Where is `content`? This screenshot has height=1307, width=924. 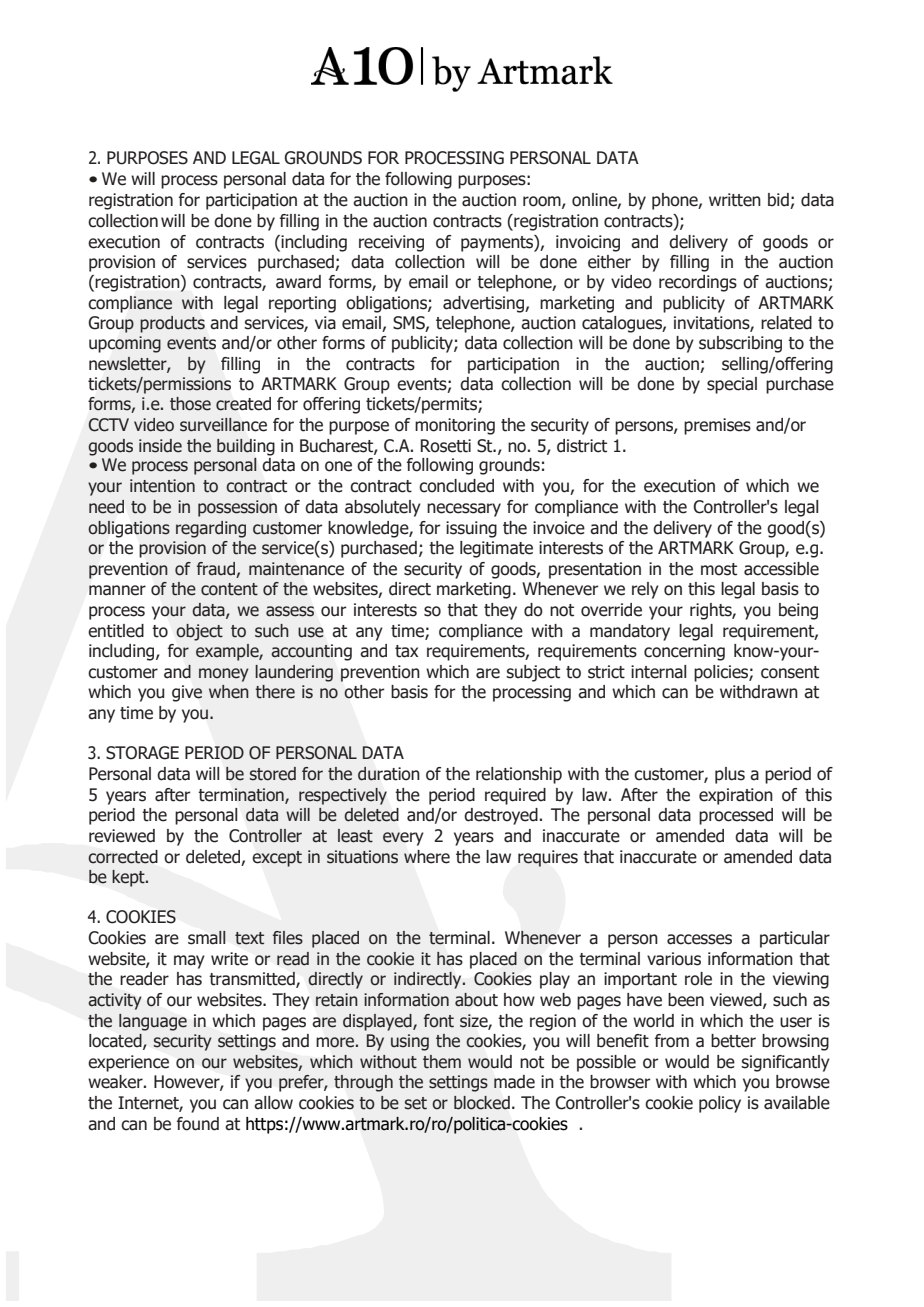 content is located at coordinates (229, 589).
